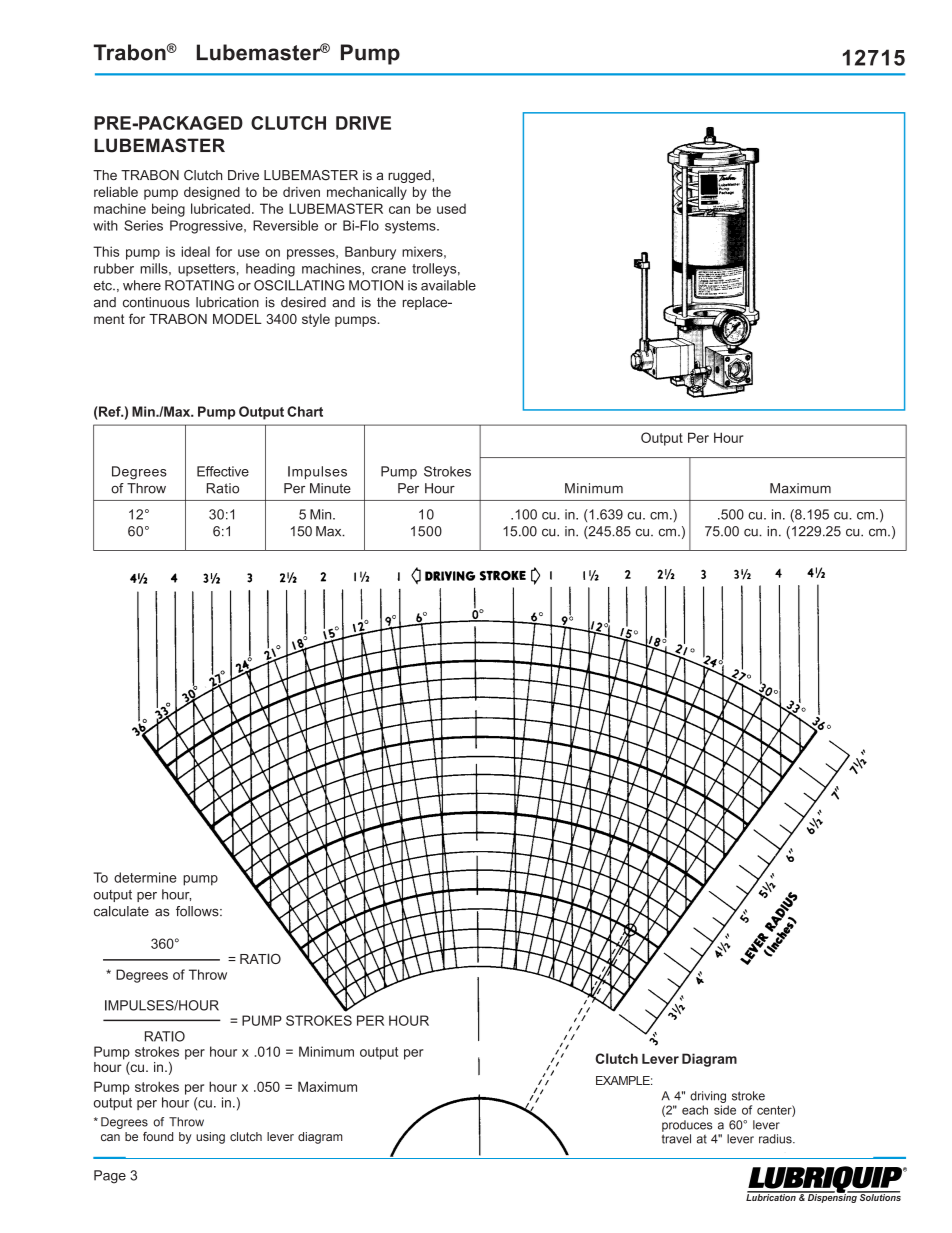  What do you see at coordinates (330, 488) in the image?
I see `Minute` at bounding box center [330, 488].
